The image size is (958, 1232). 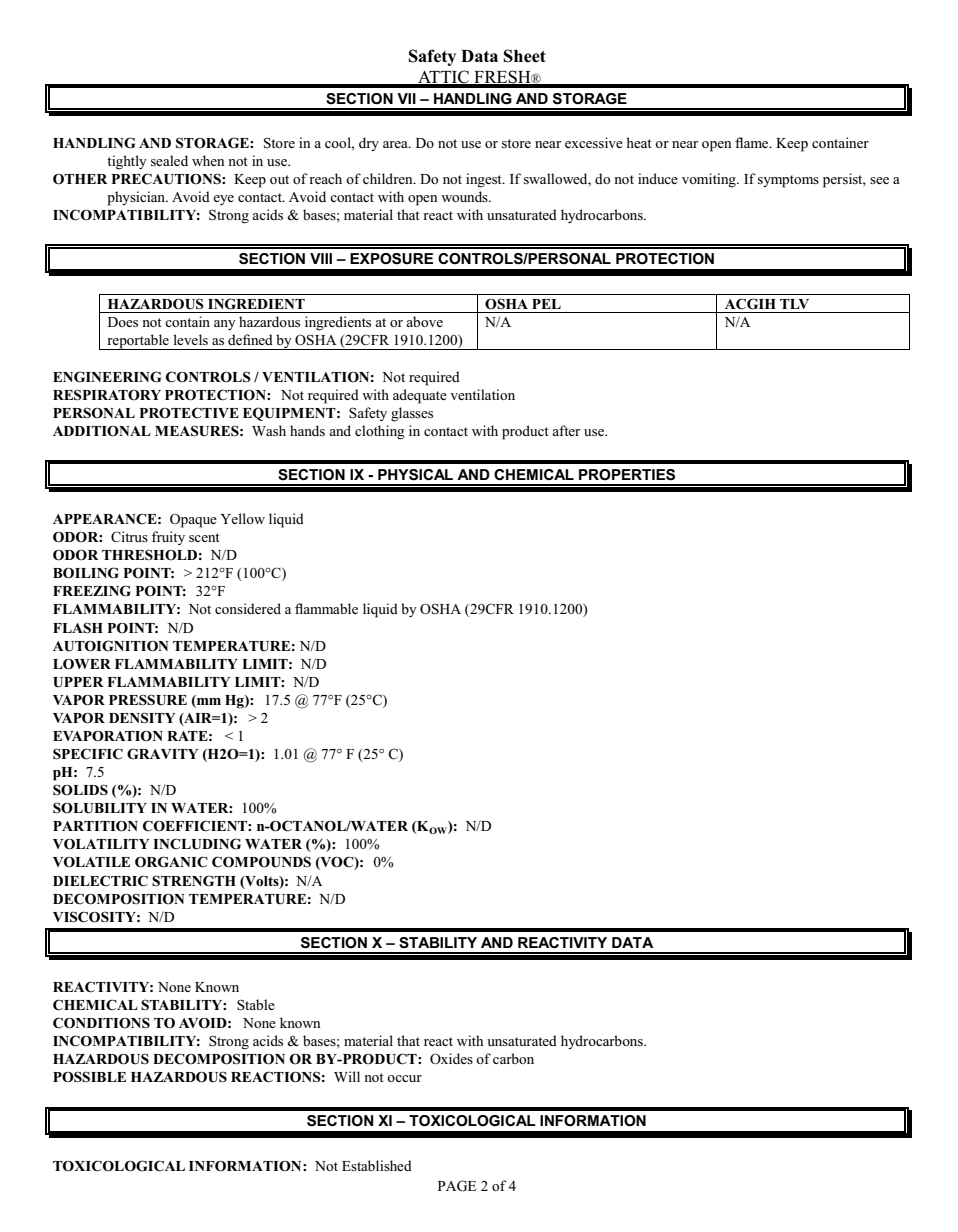 I want to click on PHYSICAL, so click(x=415, y=475).
